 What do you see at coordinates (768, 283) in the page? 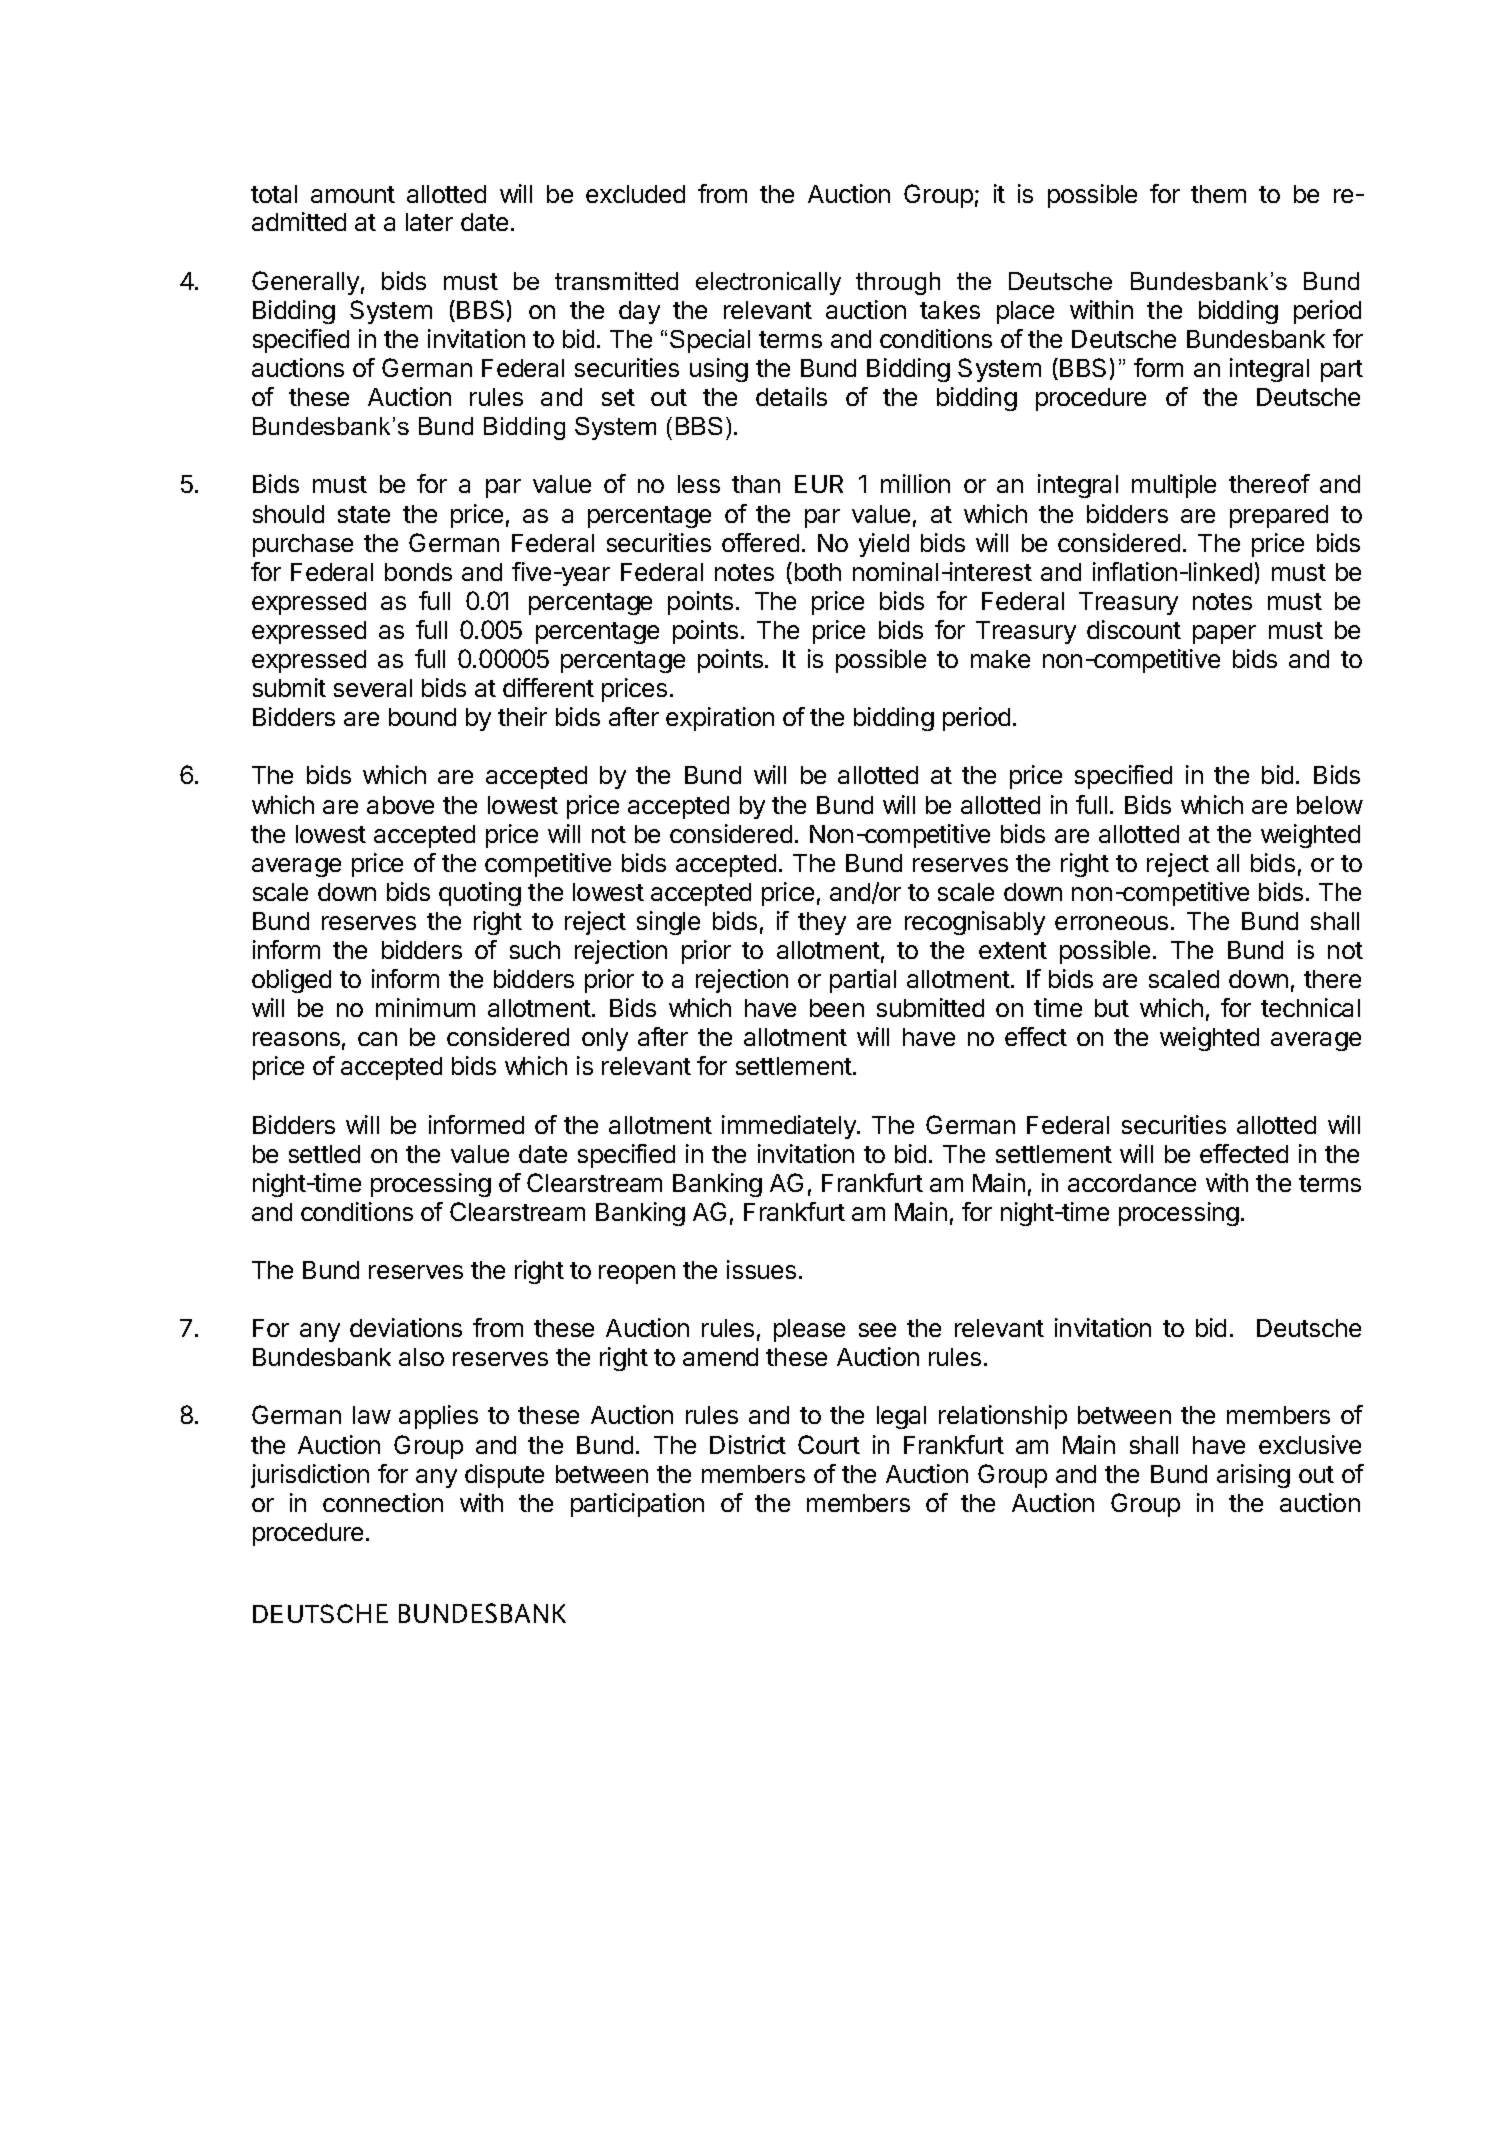
I see `electronically` at bounding box center [768, 283].
